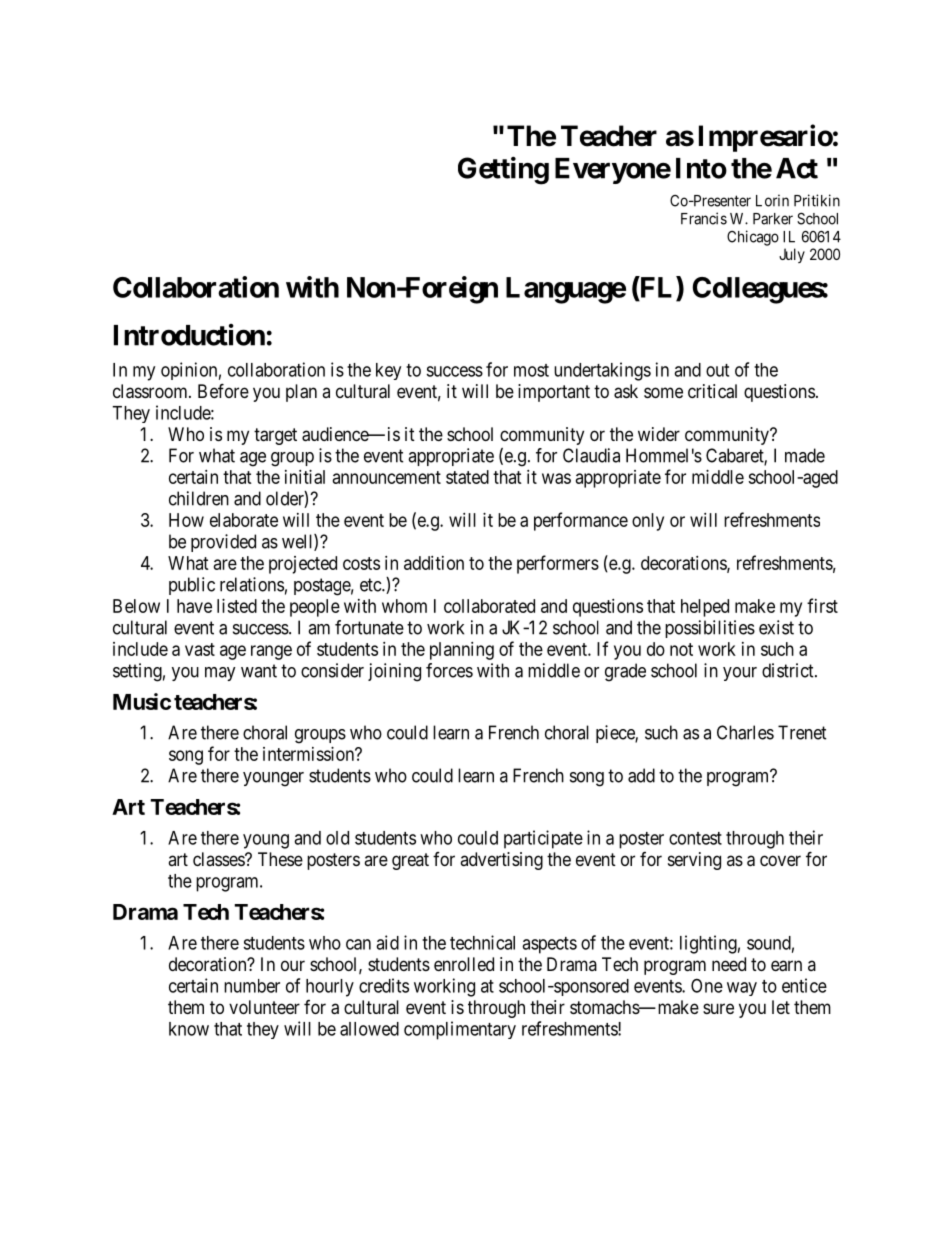  I want to click on Introduction, so click(189, 335).
